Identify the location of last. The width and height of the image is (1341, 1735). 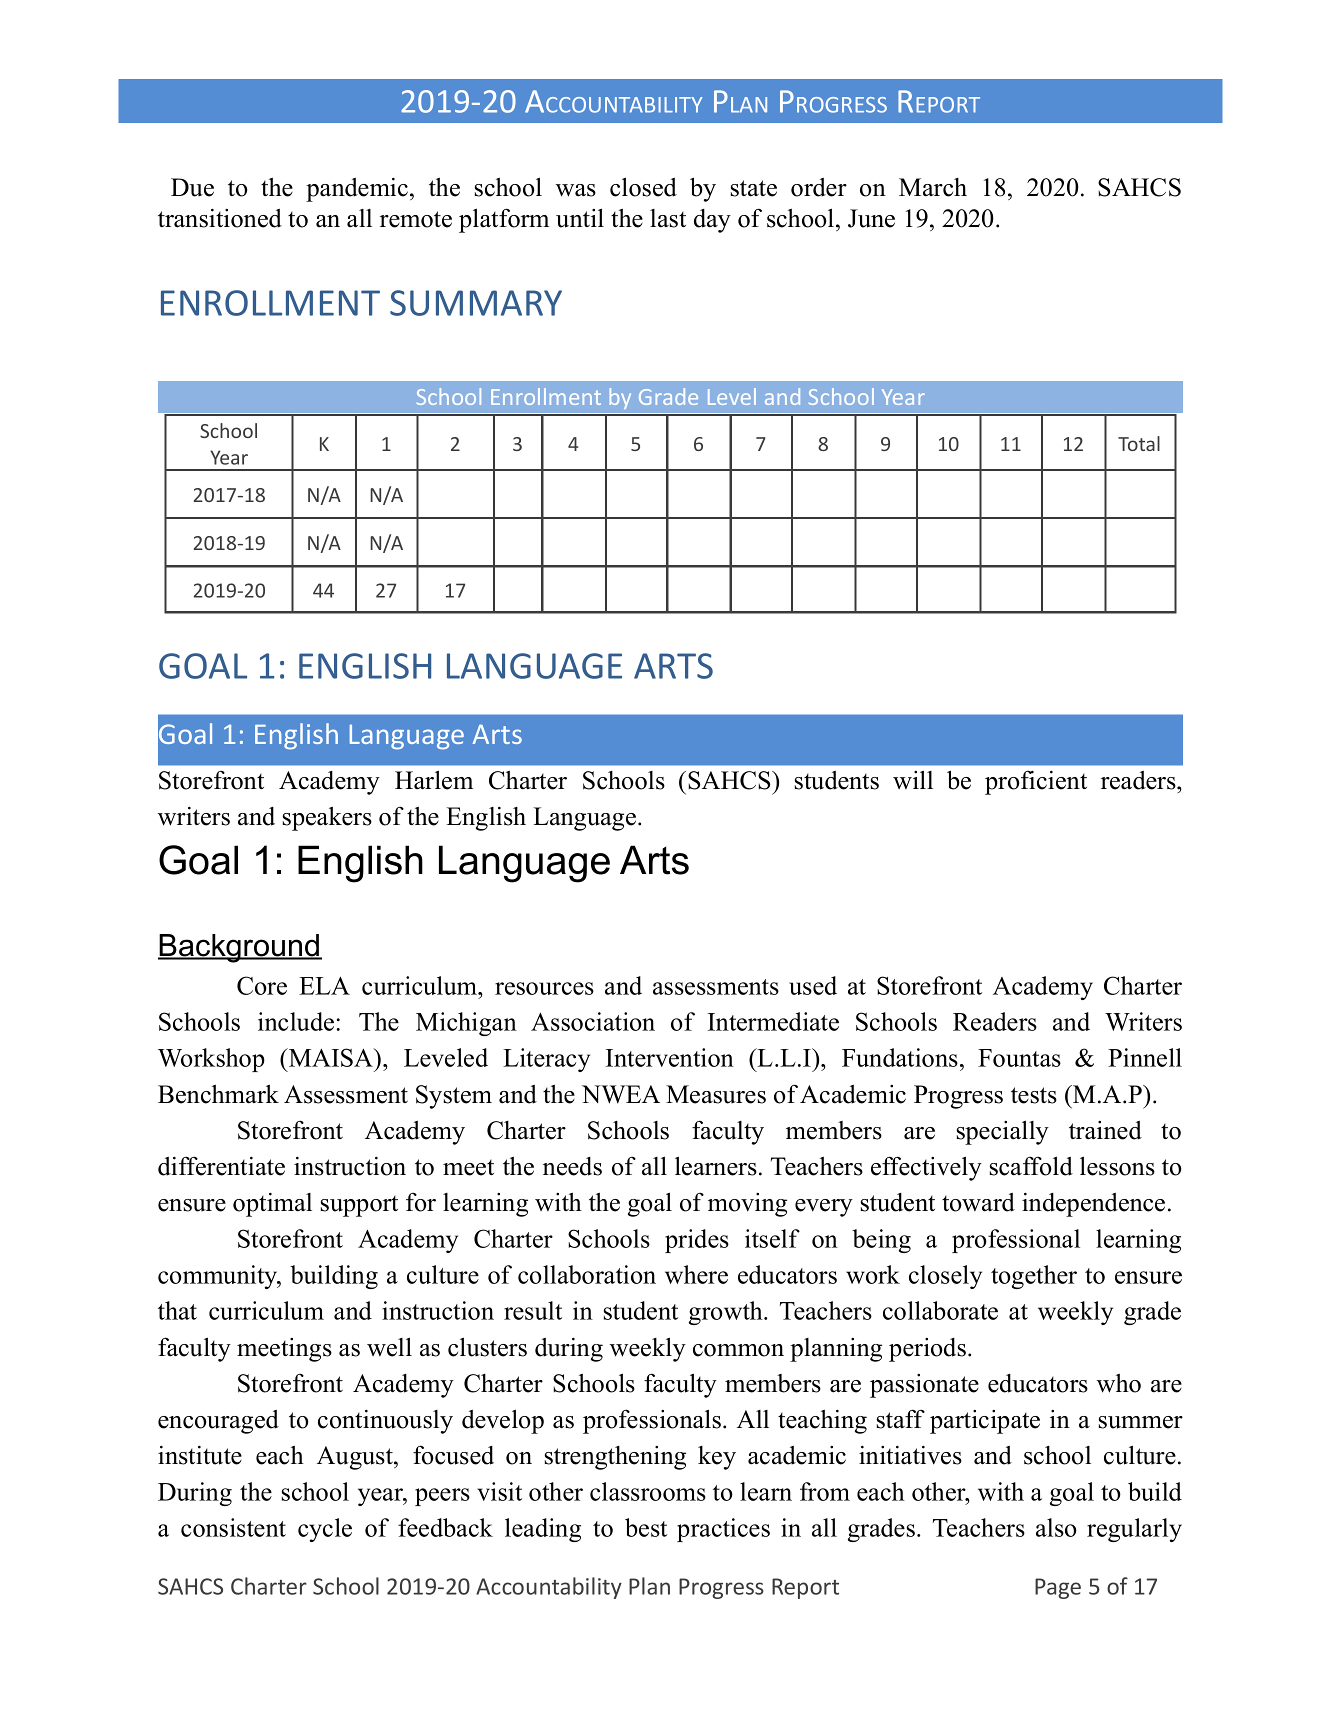
(668, 218).
